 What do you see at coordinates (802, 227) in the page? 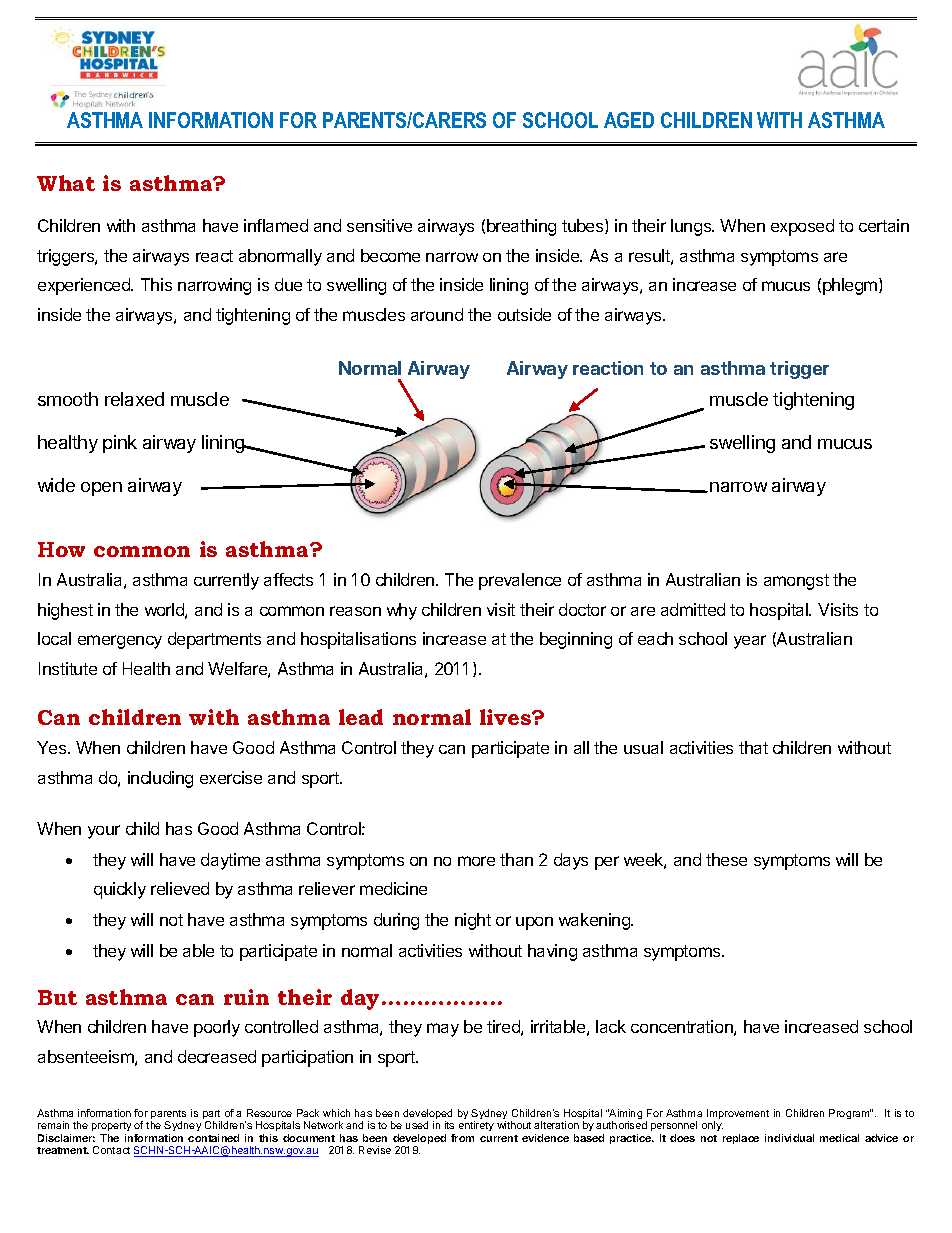
I see `exposed` at bounding box center [802, 227].
